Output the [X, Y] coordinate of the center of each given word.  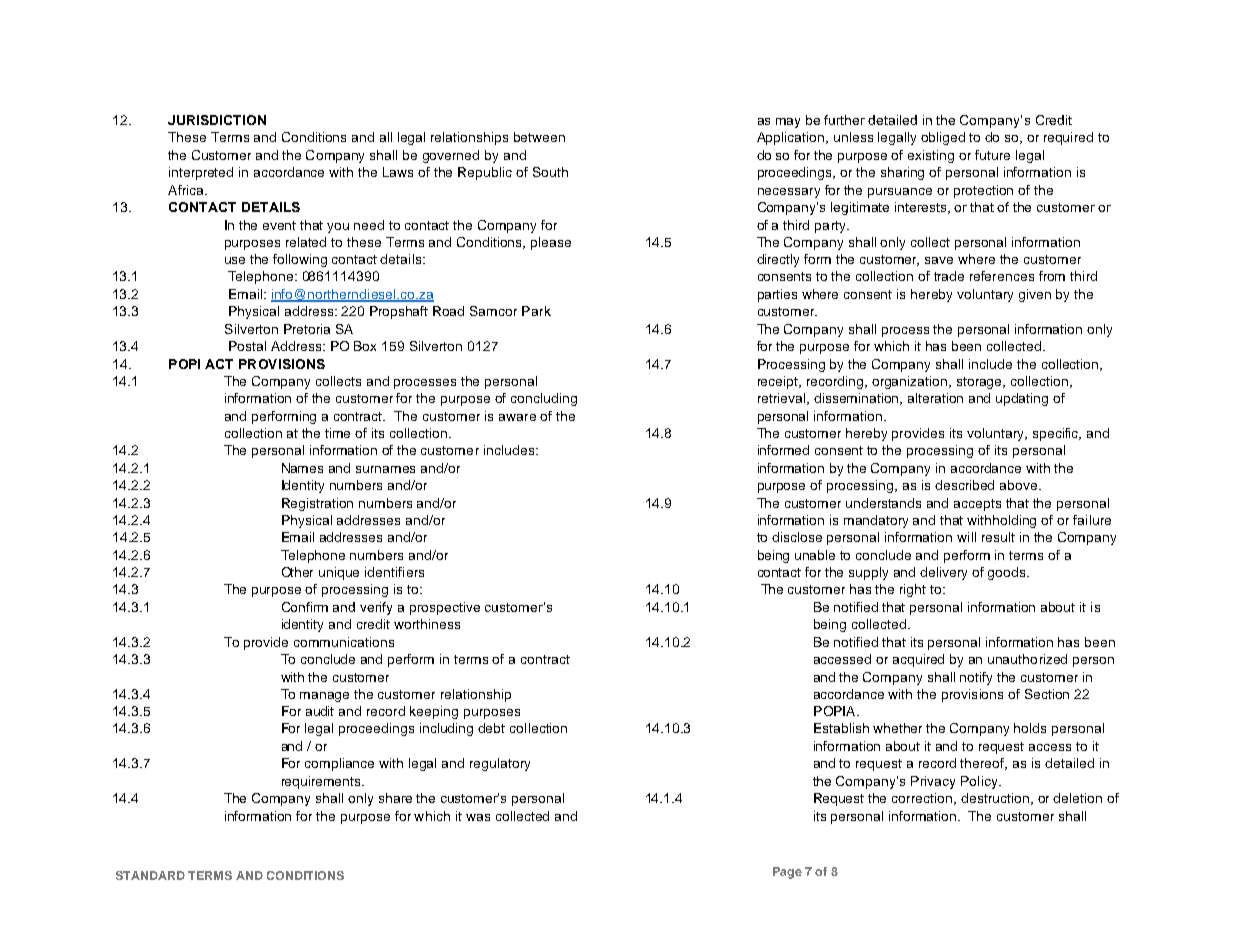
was [478, 817]
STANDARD [150, 875]
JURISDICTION [217, 120]
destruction [995, 798]
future [992, 155]
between [539, 137]
